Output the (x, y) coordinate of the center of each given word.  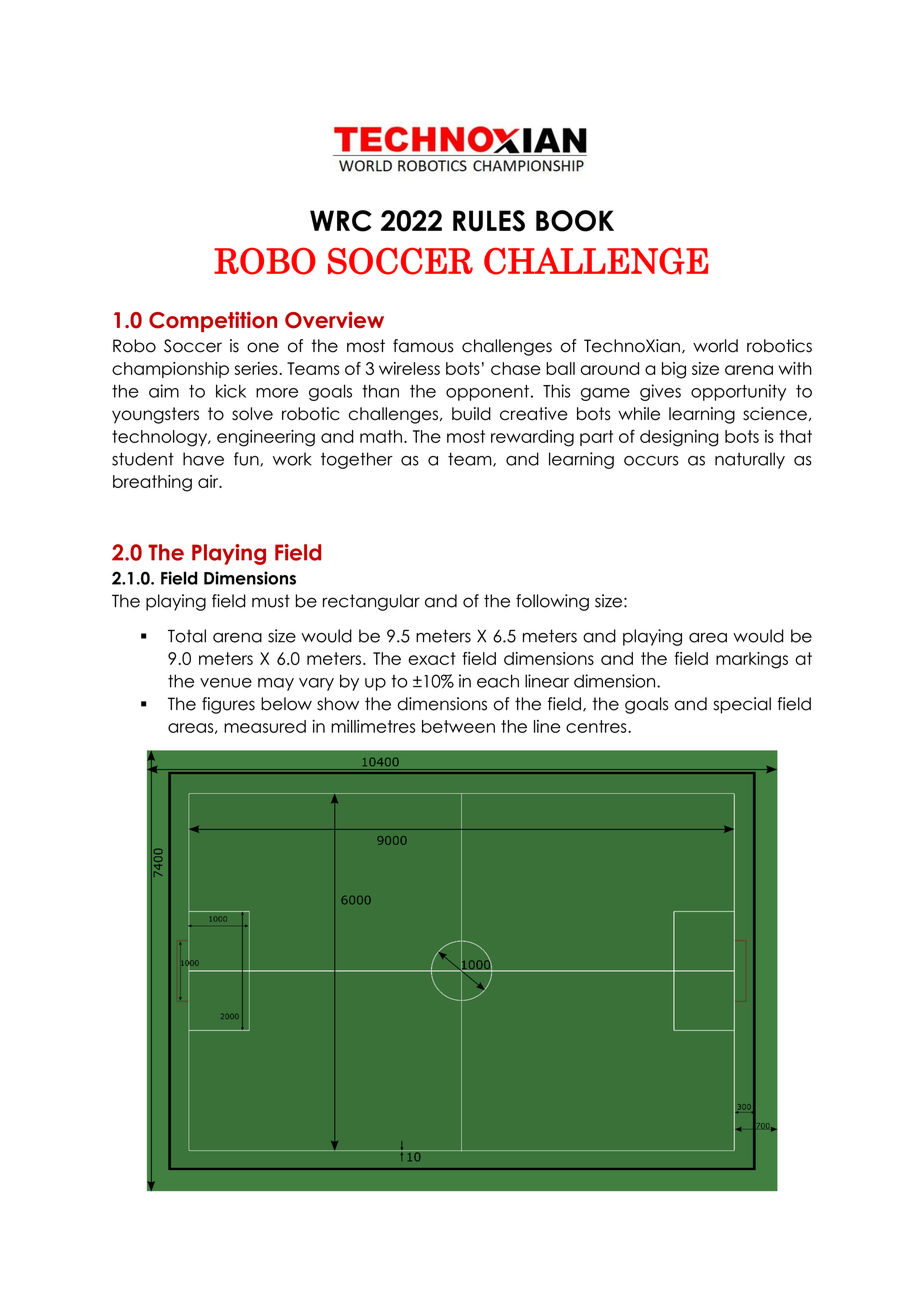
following (552, 602)
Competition (213, 321)
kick (231, 391)
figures (228, 705)
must (271, 601)
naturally (750, 460)
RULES (489, 221)
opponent (487, 393)
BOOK (575, 221)
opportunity (738, 392)
